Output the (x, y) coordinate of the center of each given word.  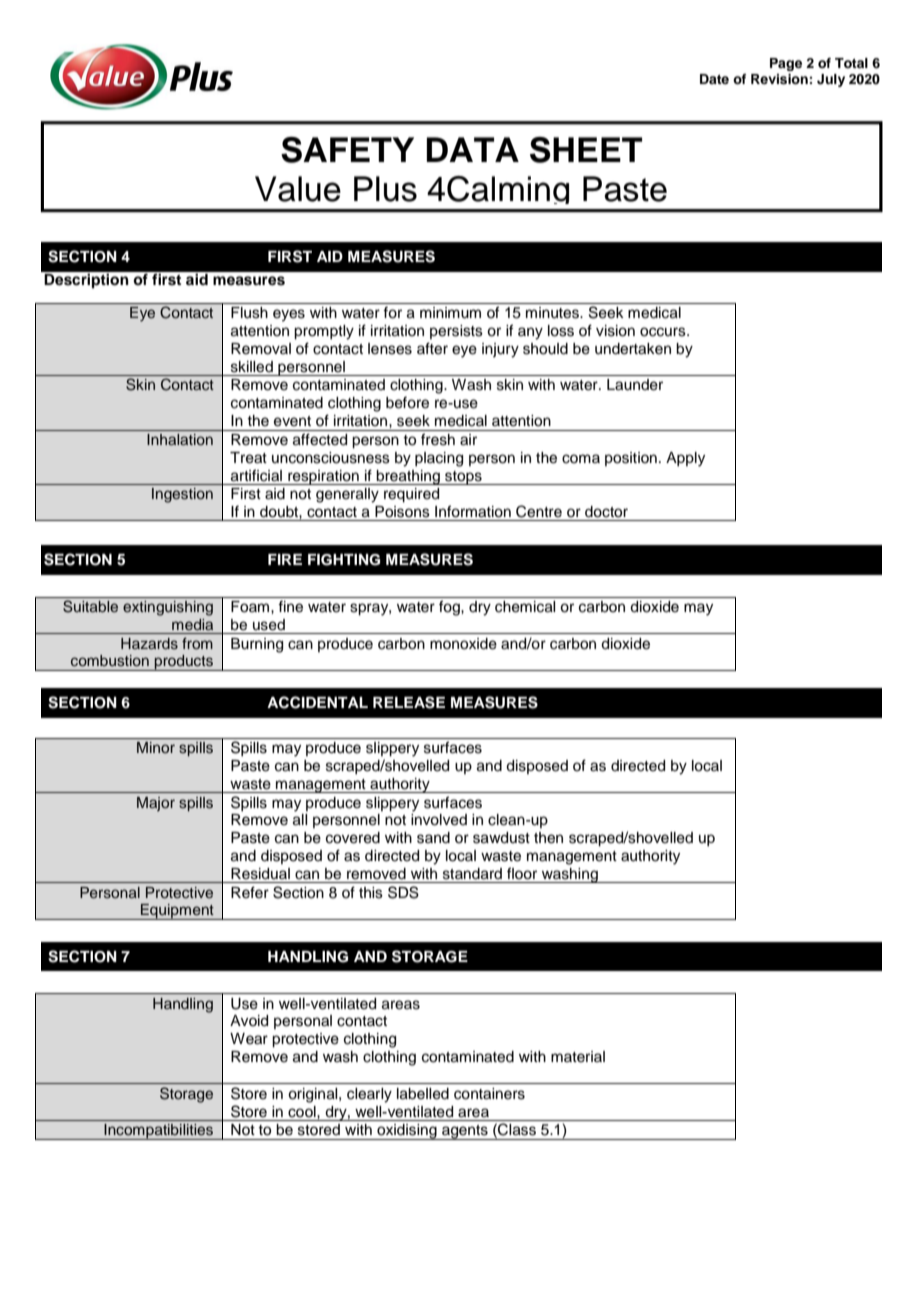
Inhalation (180, 439)
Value (298, 189)
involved (439, 820)
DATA (472, 149)
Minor (156, 747)
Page (786, 64)
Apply (685, 459)
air (468, 440)
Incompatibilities (158, 1132)
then (548, 838)
